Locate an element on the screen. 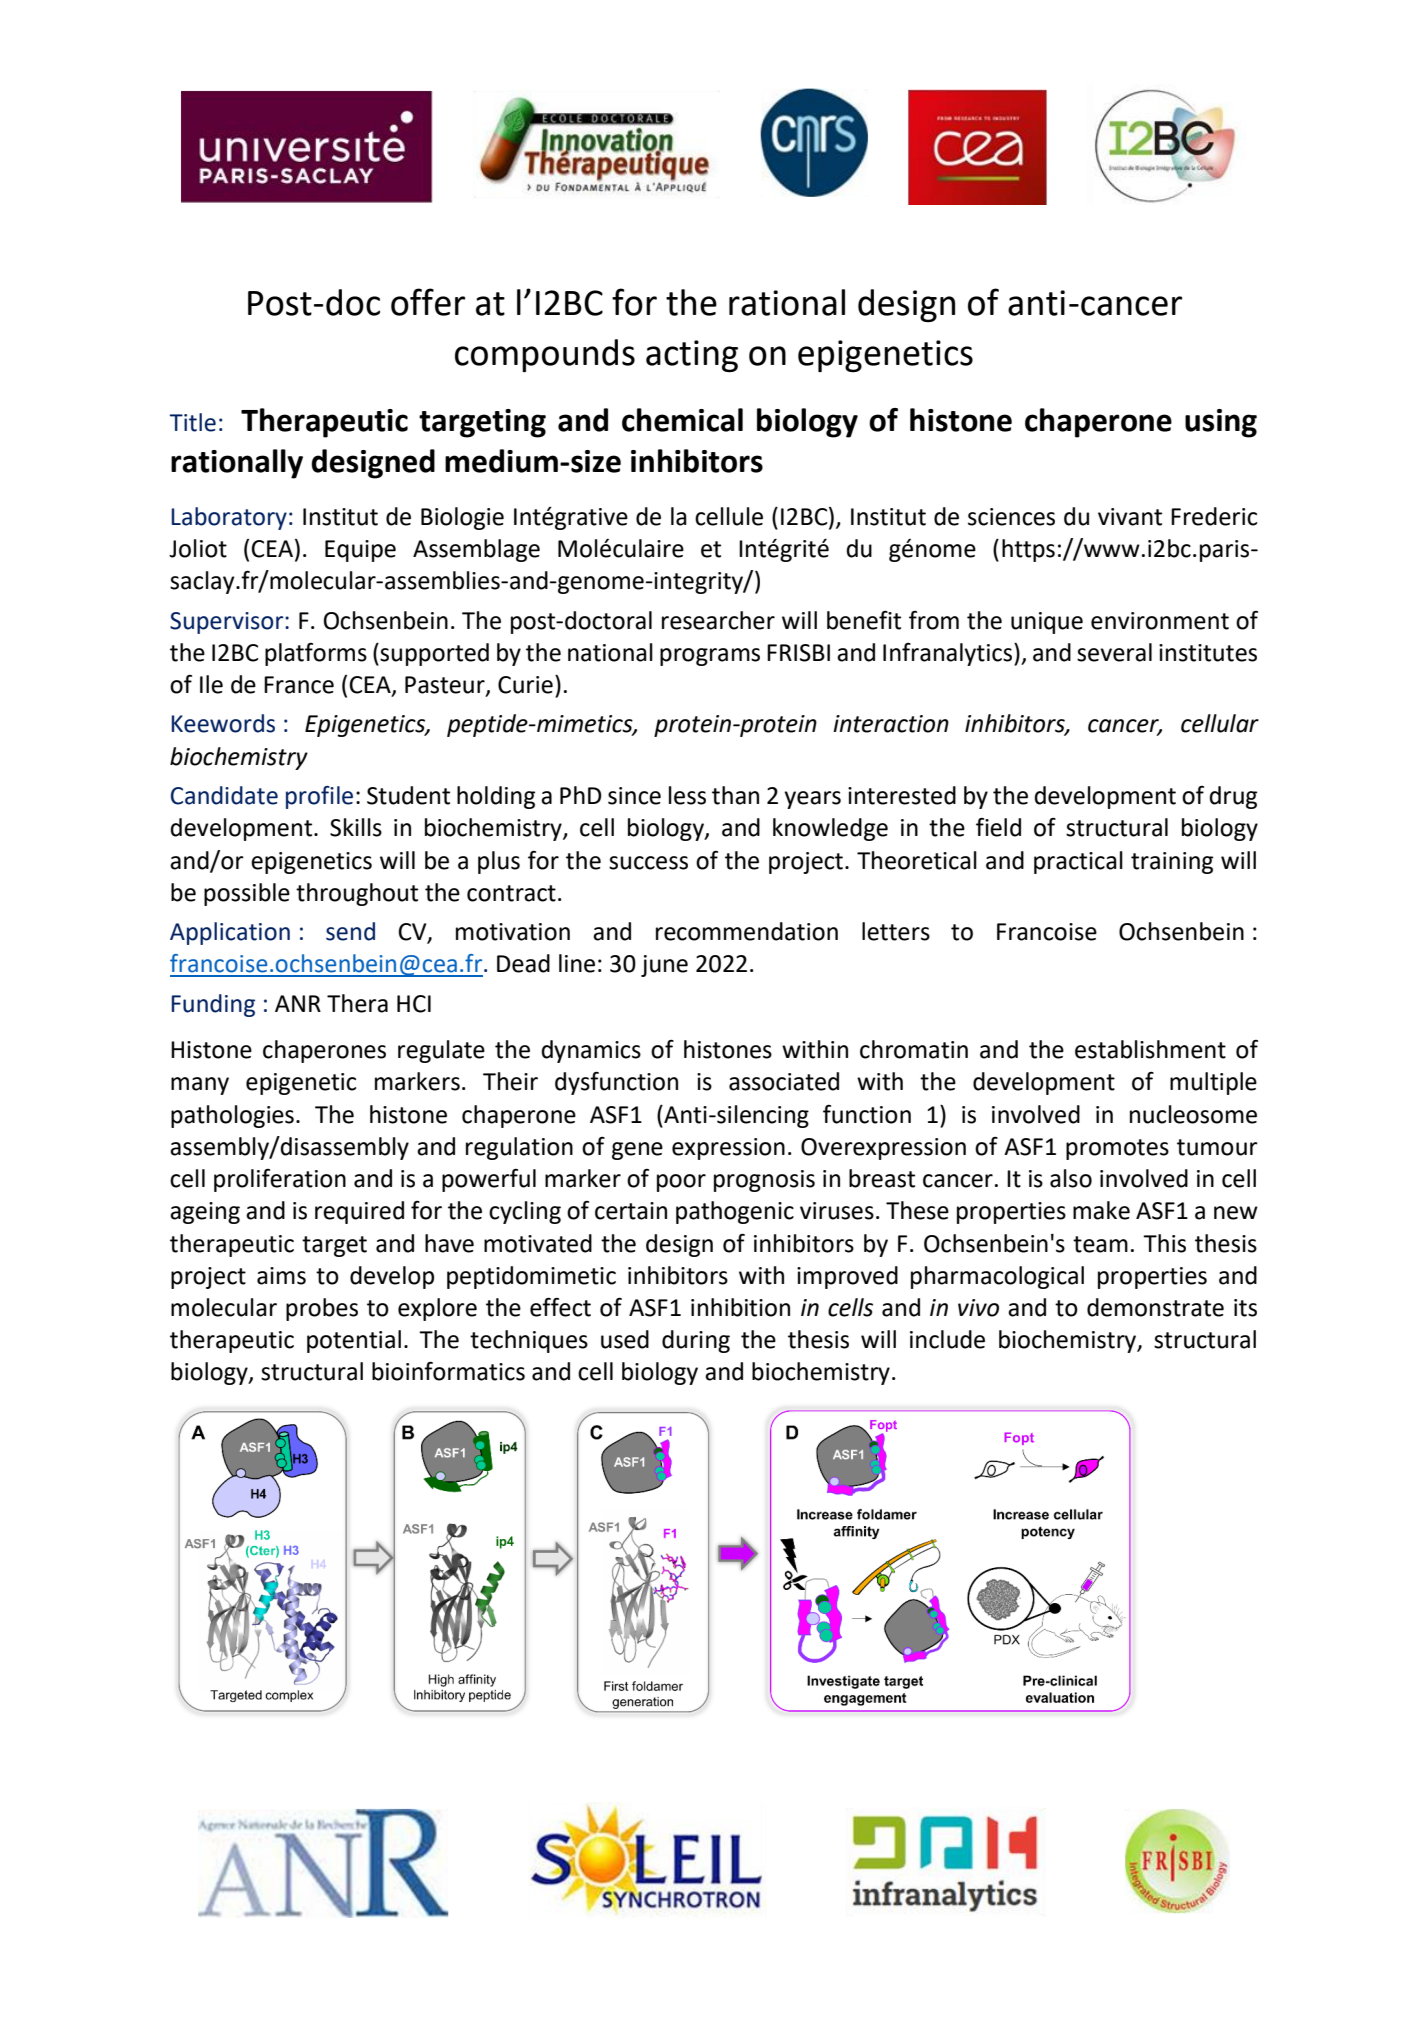 This screenshot has width=1428, height=2019. potential is located at coordinates (354, 1341).
